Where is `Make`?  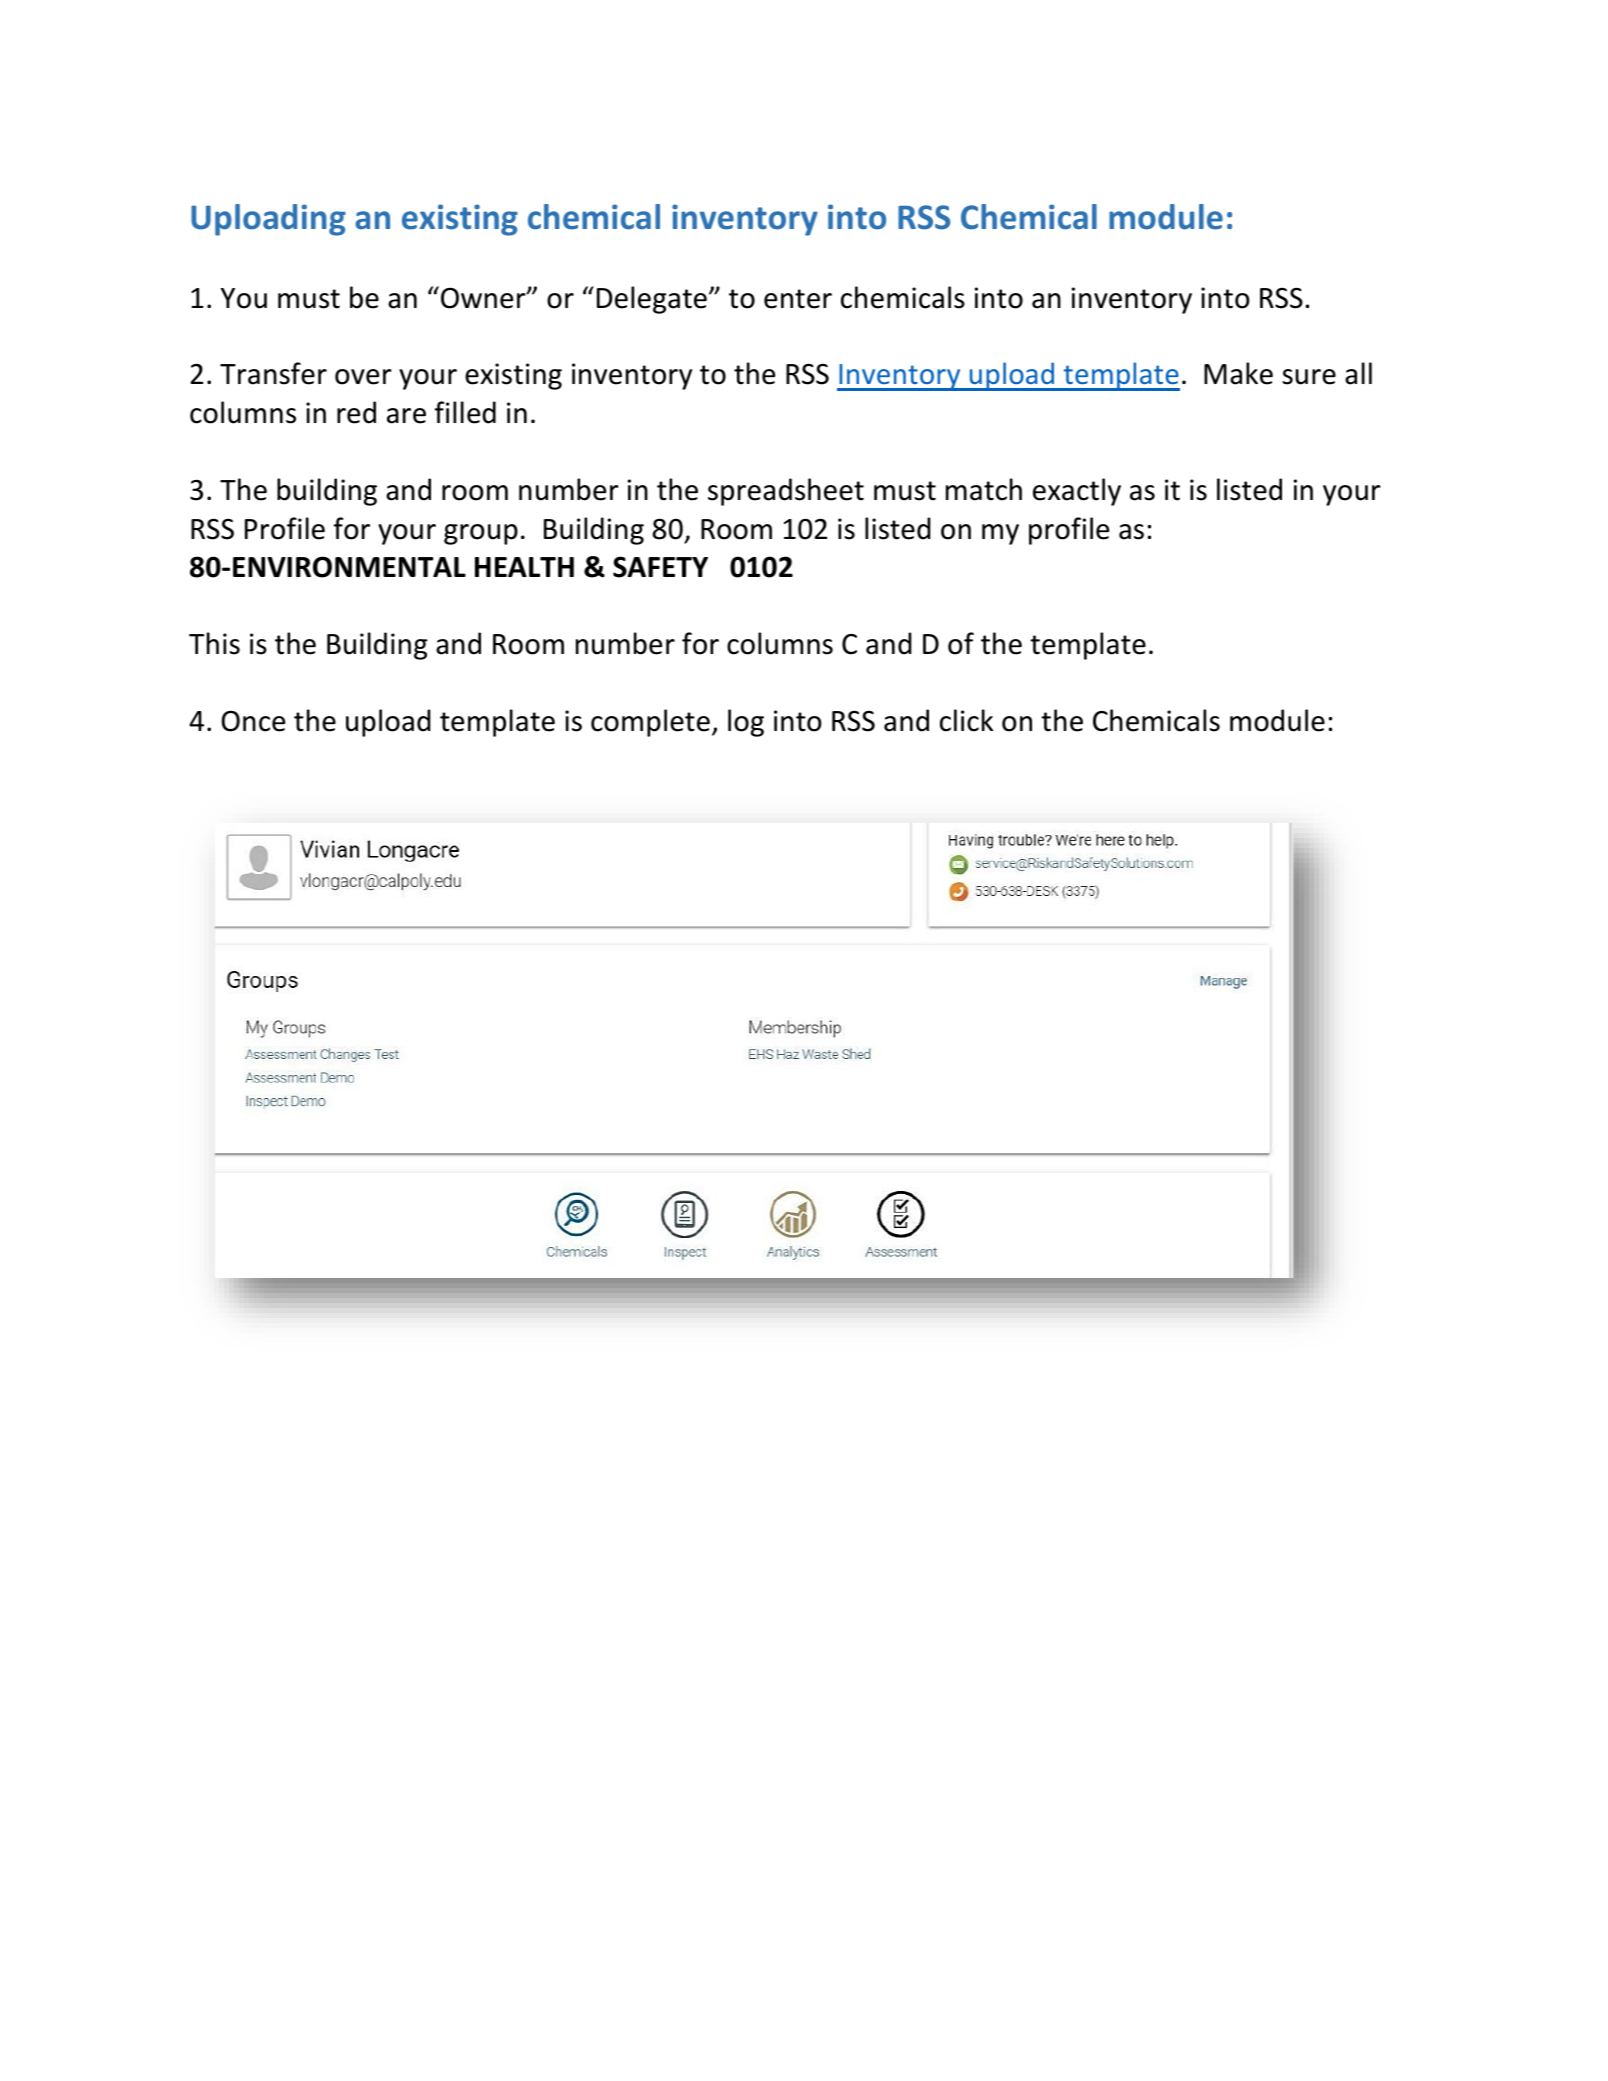
Make is located at coordinates (1238, 373).
